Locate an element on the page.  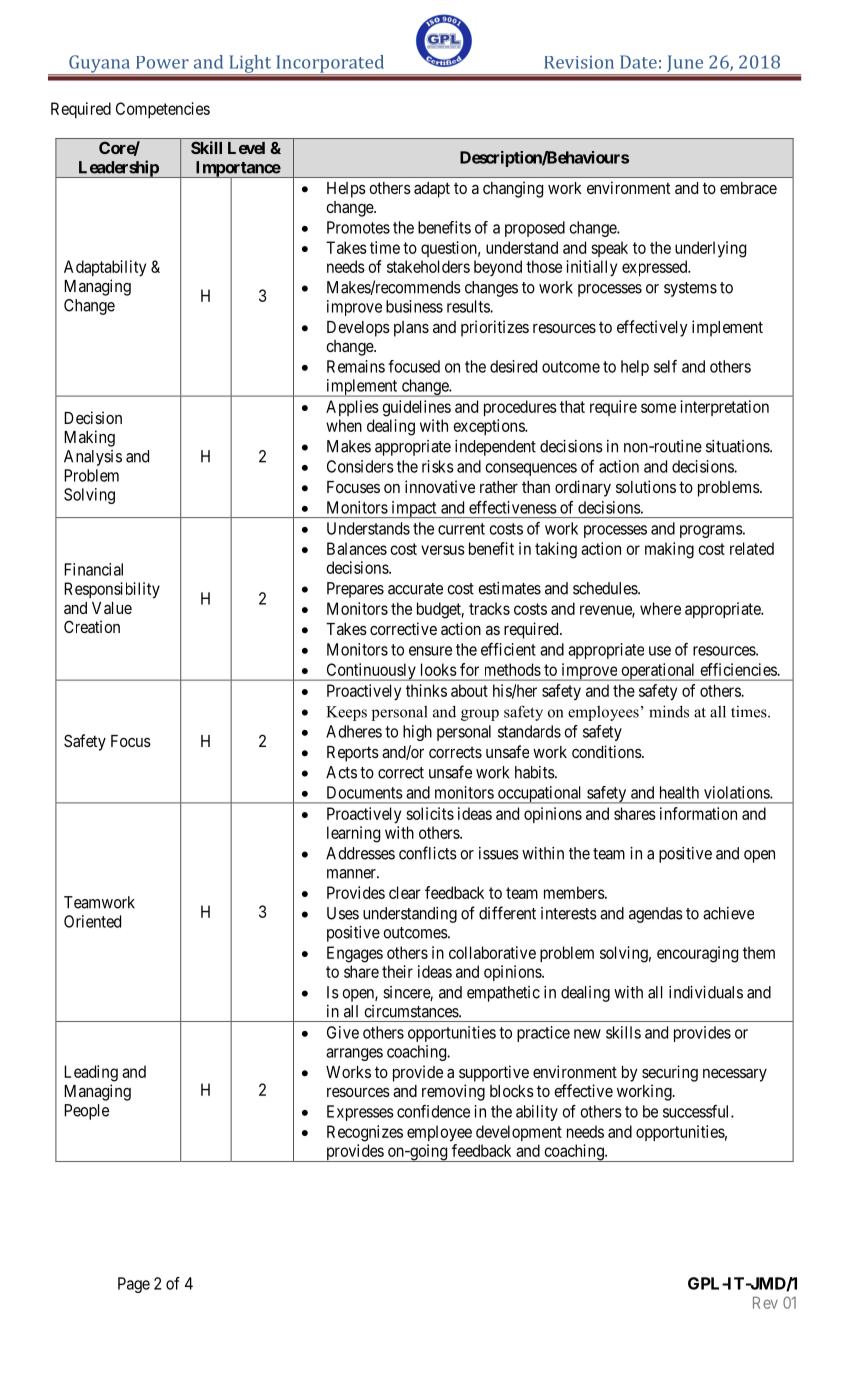
agendas is located at coordinates (656, 915).
